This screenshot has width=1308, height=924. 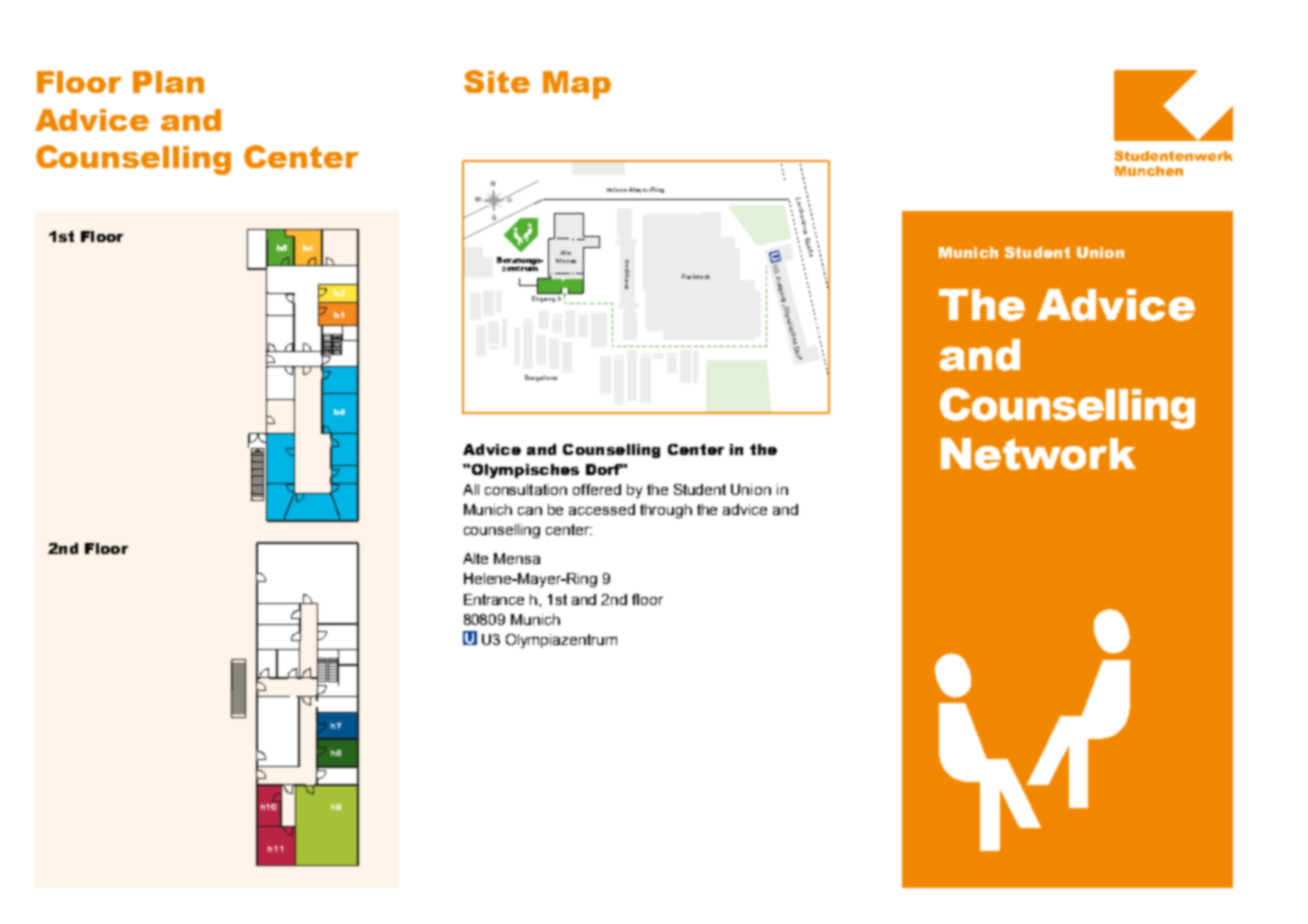 I want to click on through, so click(x=666, y=511).
